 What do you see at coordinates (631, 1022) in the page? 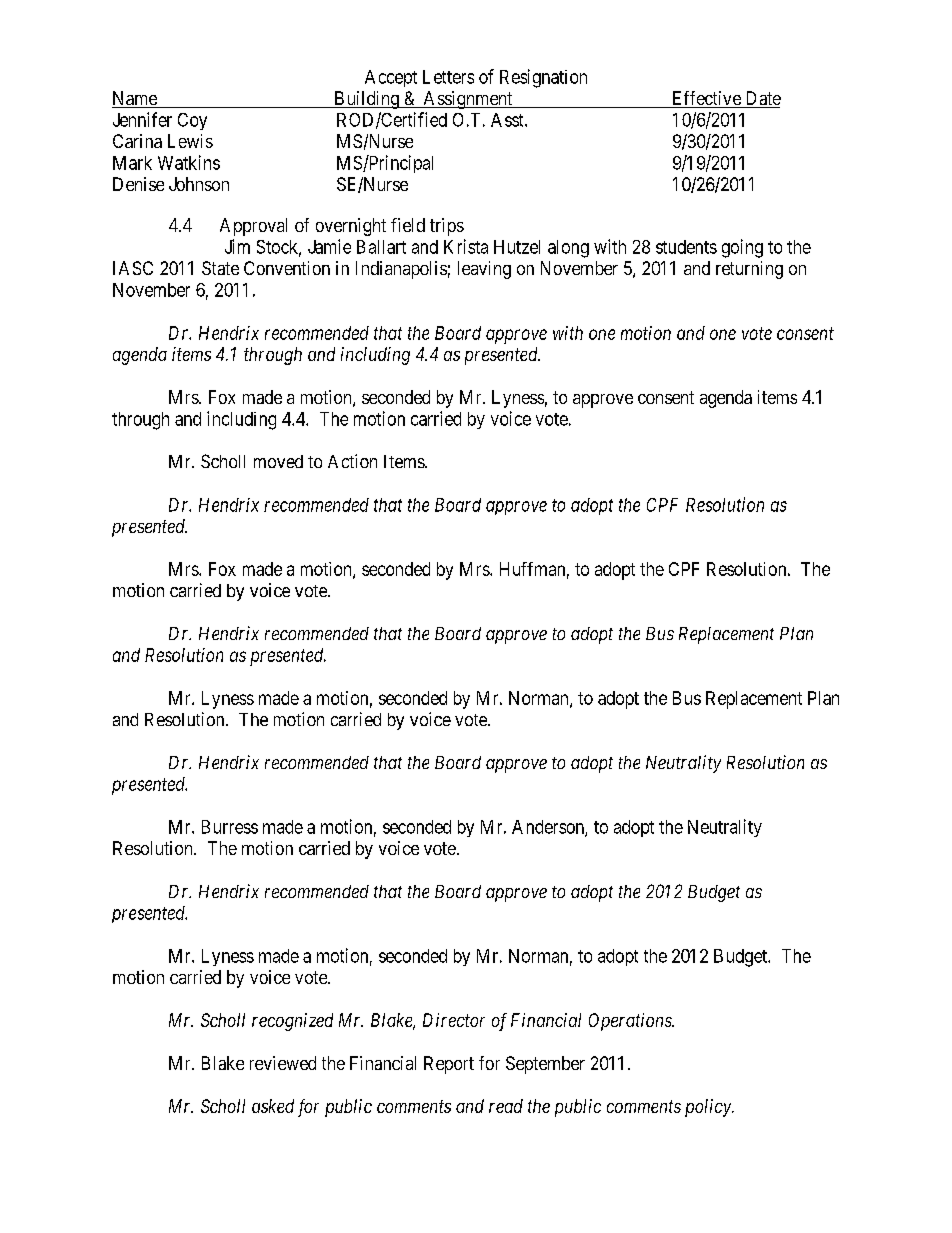
I see `Operations` at bounding box center [631, 1022].
